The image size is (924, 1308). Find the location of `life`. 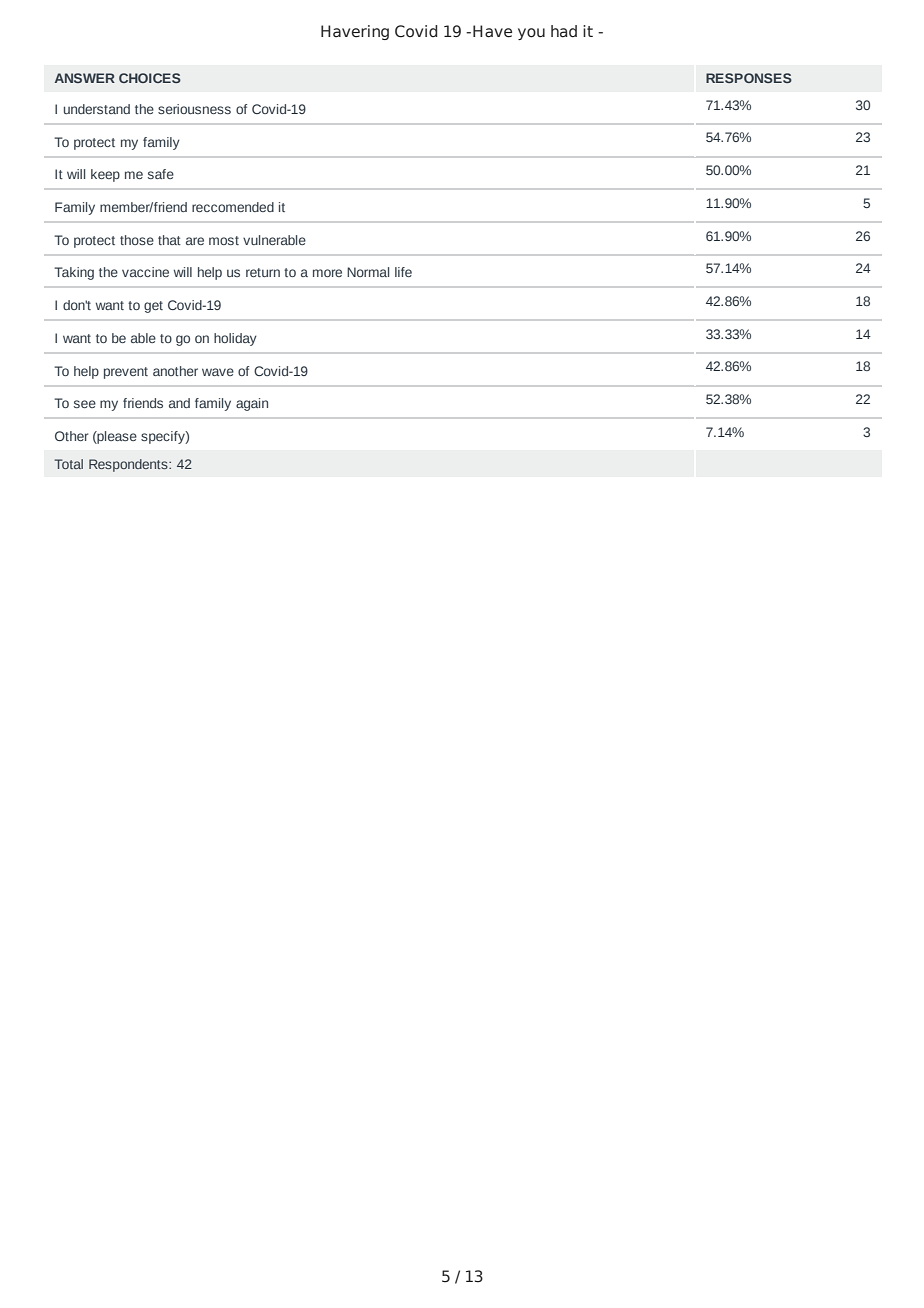

life is located at coordinates (403, 272).
